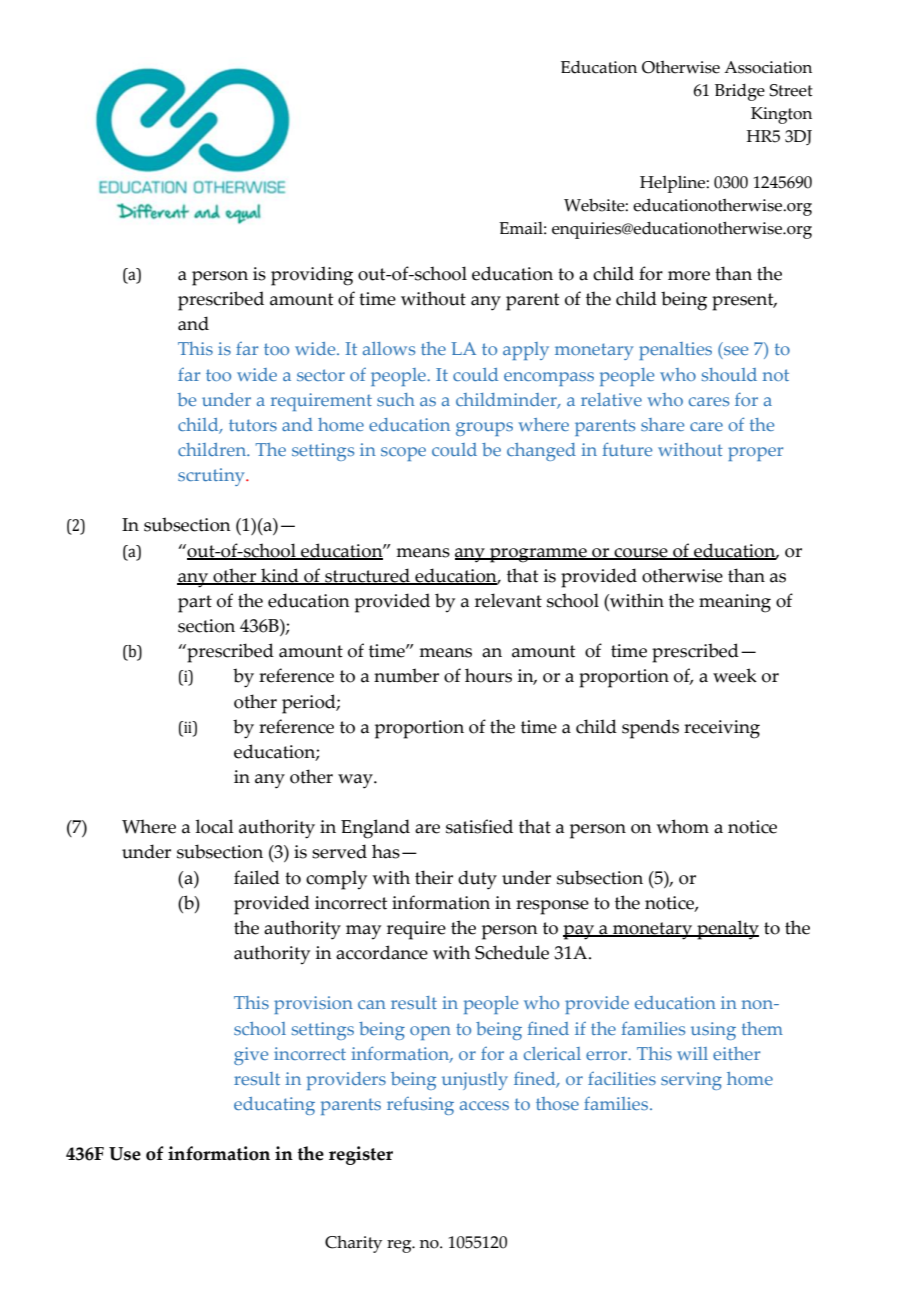 Image resolution: width=924 pixels, height=1308 pixels. What do you see at coordinates (735, 675) in the screenshot?
I see `week` at bounding box center [735, 675].
